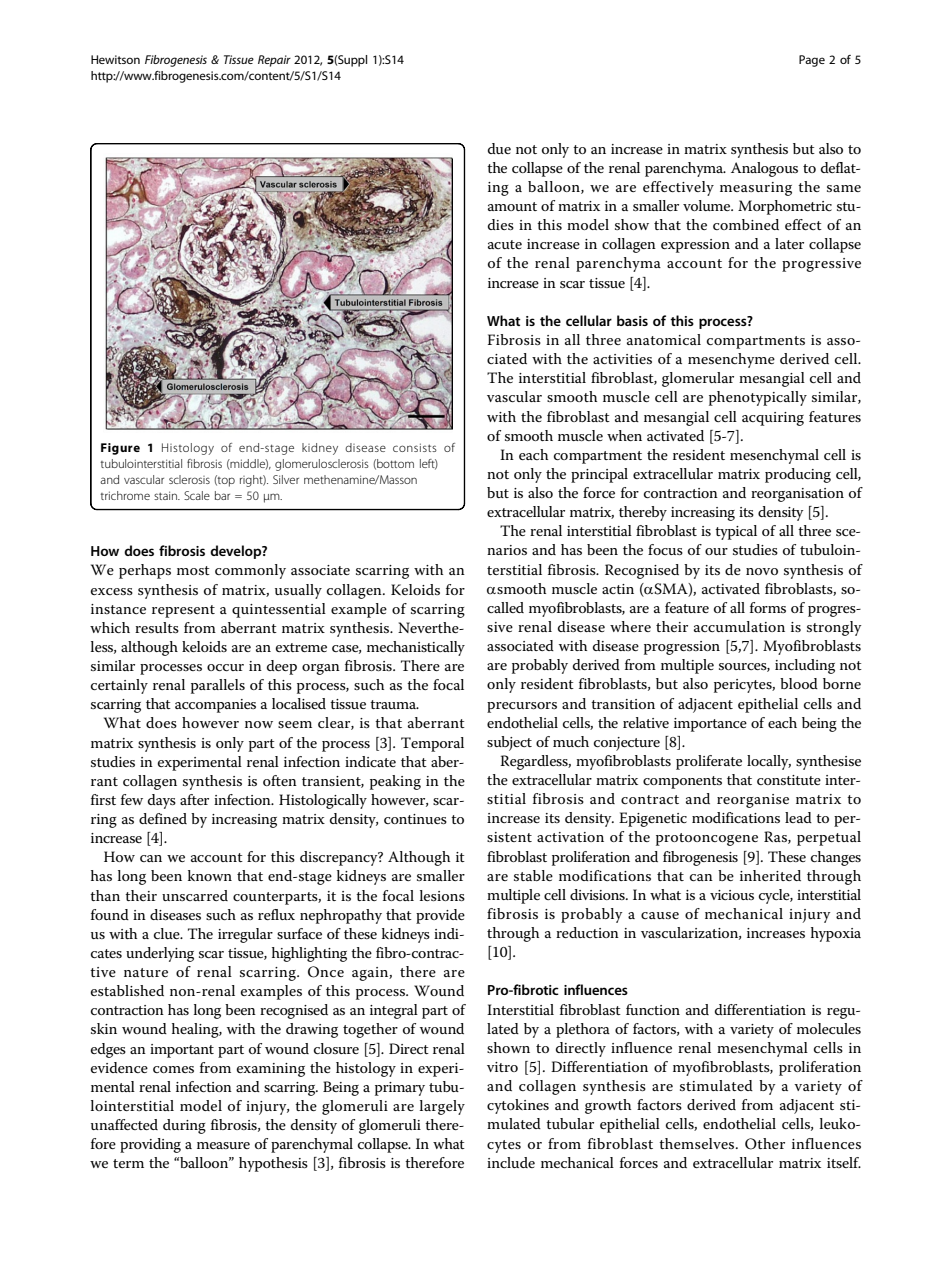 The image size is (952, 1270). Describe the element at coordinates (499, 148) in the document. I see `due` at that location.
